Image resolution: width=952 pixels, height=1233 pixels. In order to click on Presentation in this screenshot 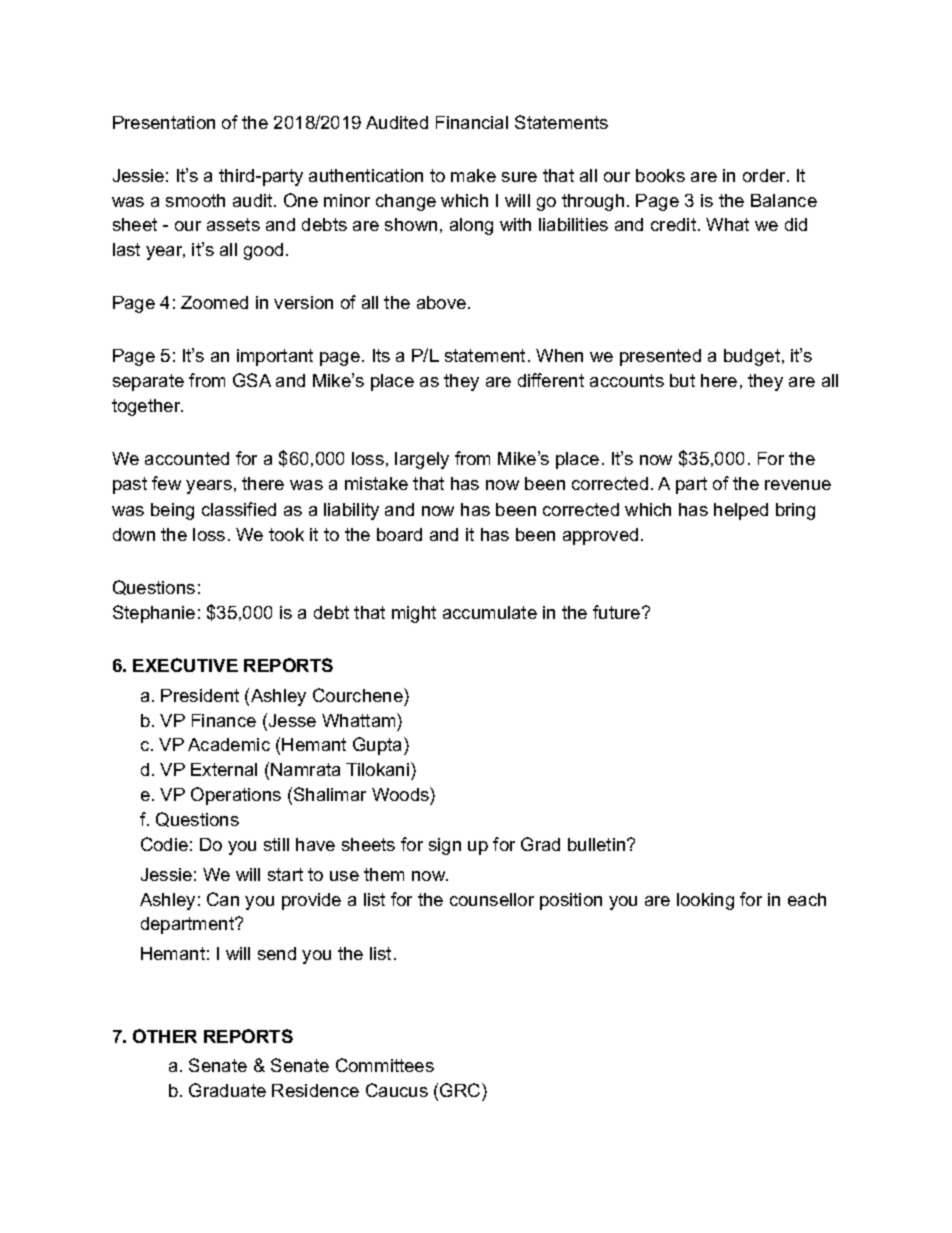, I will do `click(164, 122)`.
